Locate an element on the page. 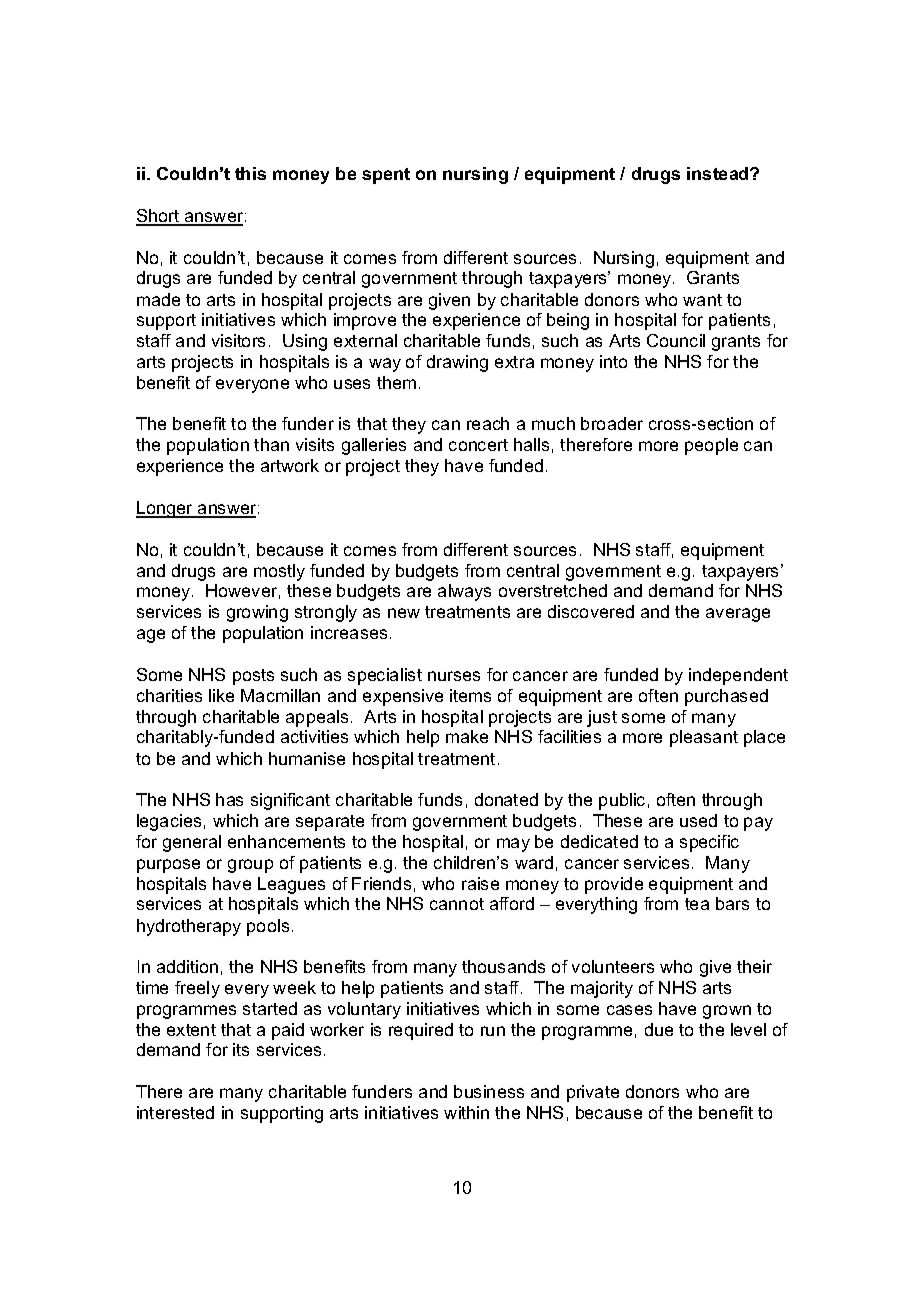 This page has width=924, height=1308. instead is located at coordinates (719, 173).
